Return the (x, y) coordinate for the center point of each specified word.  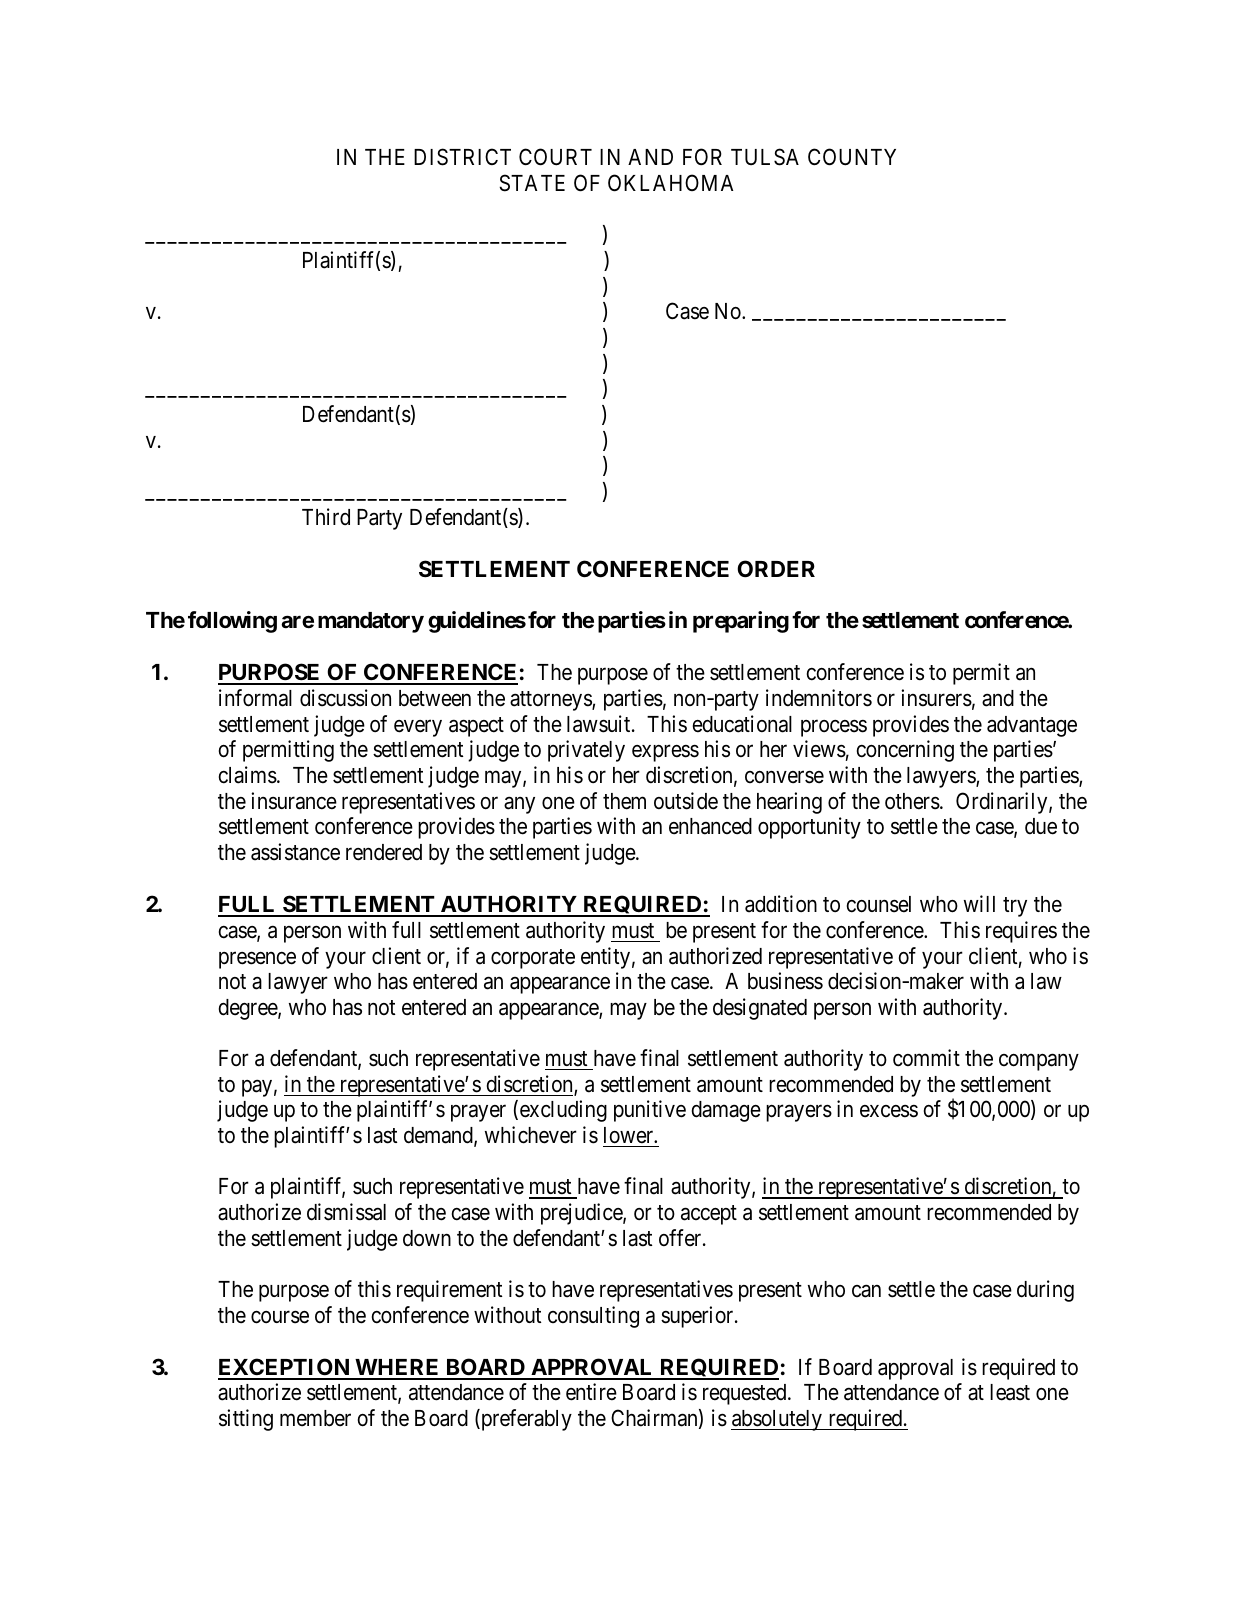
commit (926, 1058)
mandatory (371, 622)
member (315, 1418)
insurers (936, 698)
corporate (533, 959)
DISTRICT (462, 157)
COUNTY (852, 157)
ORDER (776, 569)
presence (257, 960)
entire (591, 1392)
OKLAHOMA (670, 183)
